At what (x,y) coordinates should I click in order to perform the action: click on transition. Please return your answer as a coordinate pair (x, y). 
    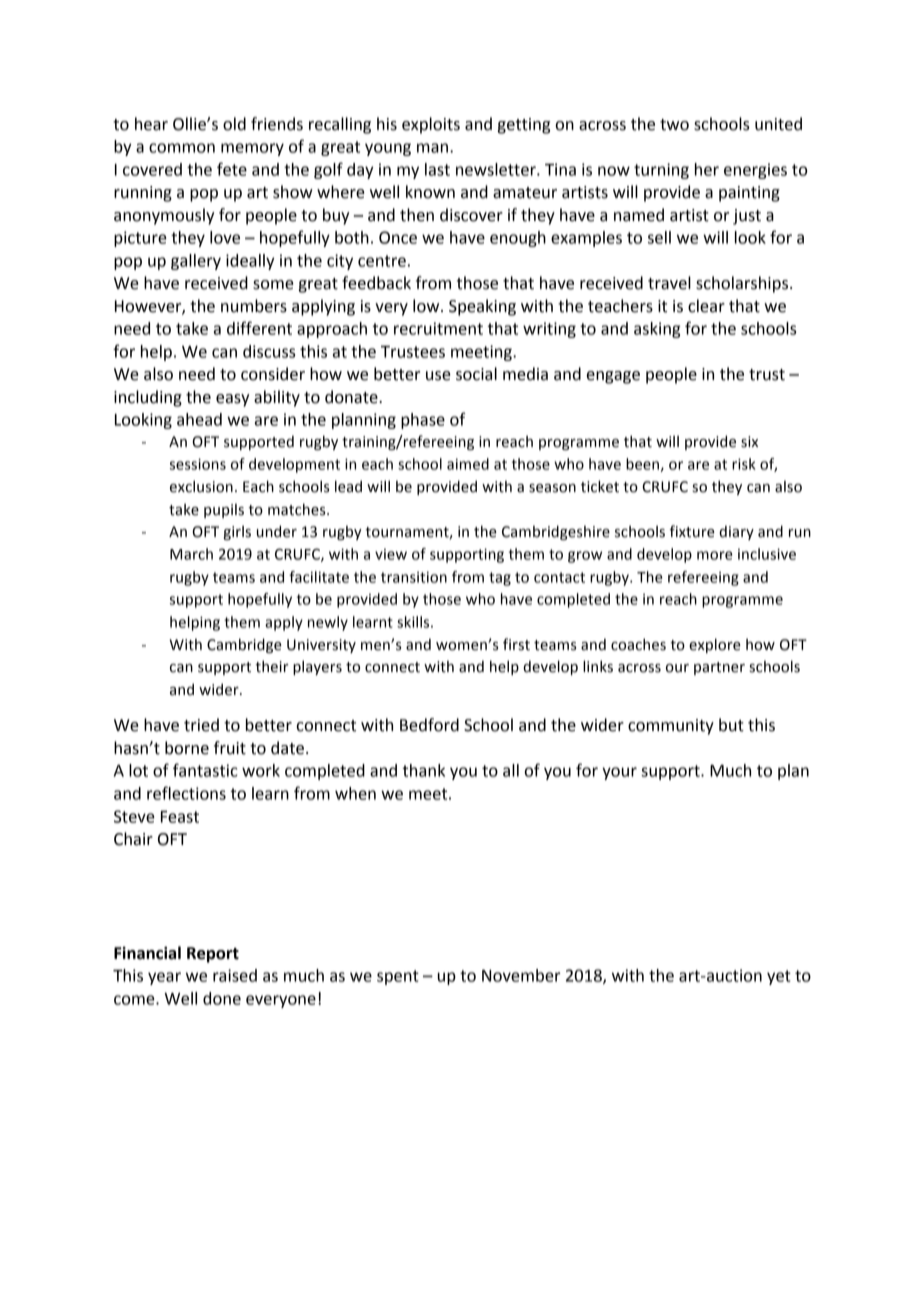
    Looking at the image, I should click on (414, 577).
